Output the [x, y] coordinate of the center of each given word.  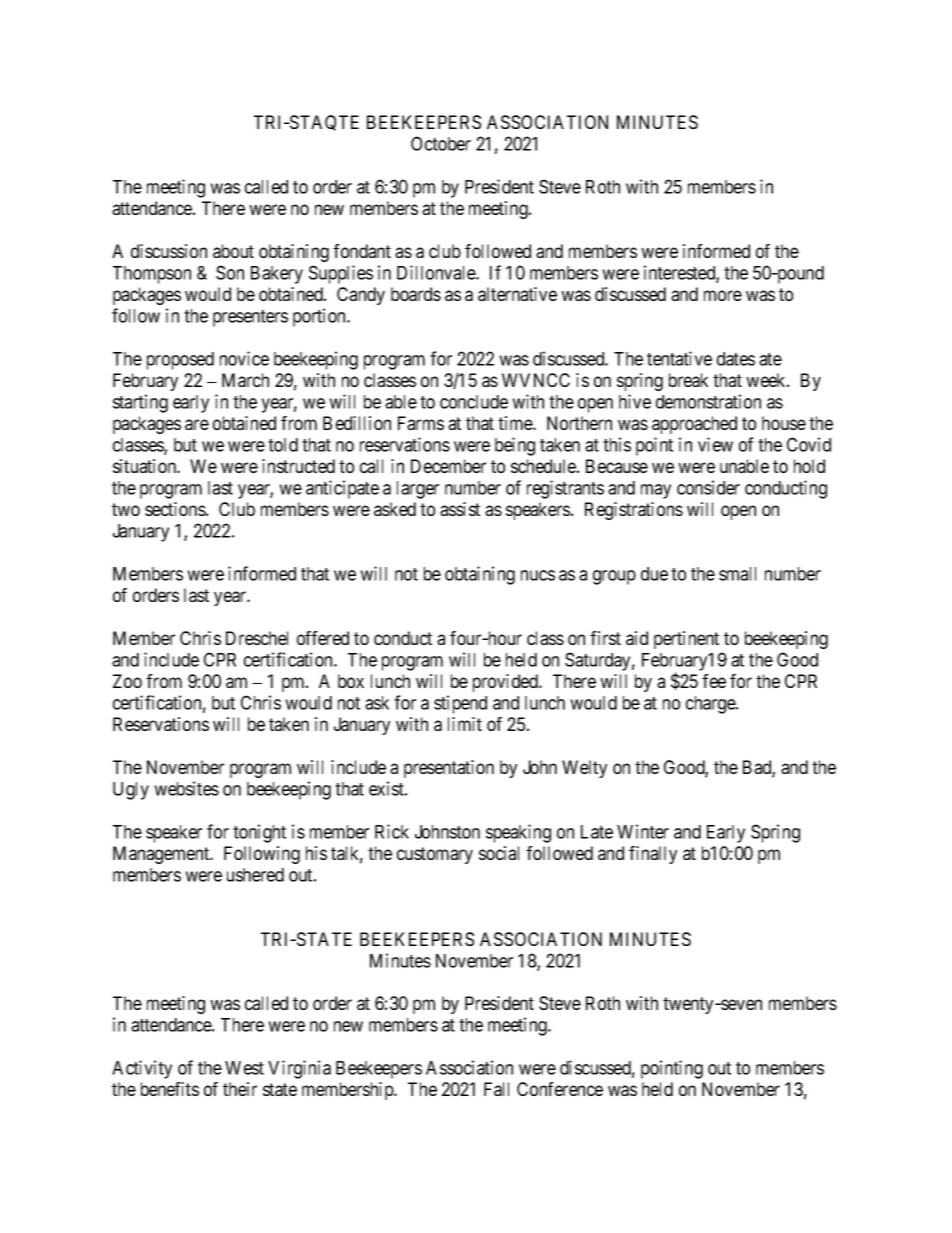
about [233, 251]
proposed [180, 361]
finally [653, 855]
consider [708, 487]
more [723, 295]
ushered [255, 875]
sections [175, 509]
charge [711, 705]
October [441, 143]
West [244, 1068]
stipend [460, 704]
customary [435, 855]
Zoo [127, 681]
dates [736, 359]
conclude [474, 402]
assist [460, 509]
